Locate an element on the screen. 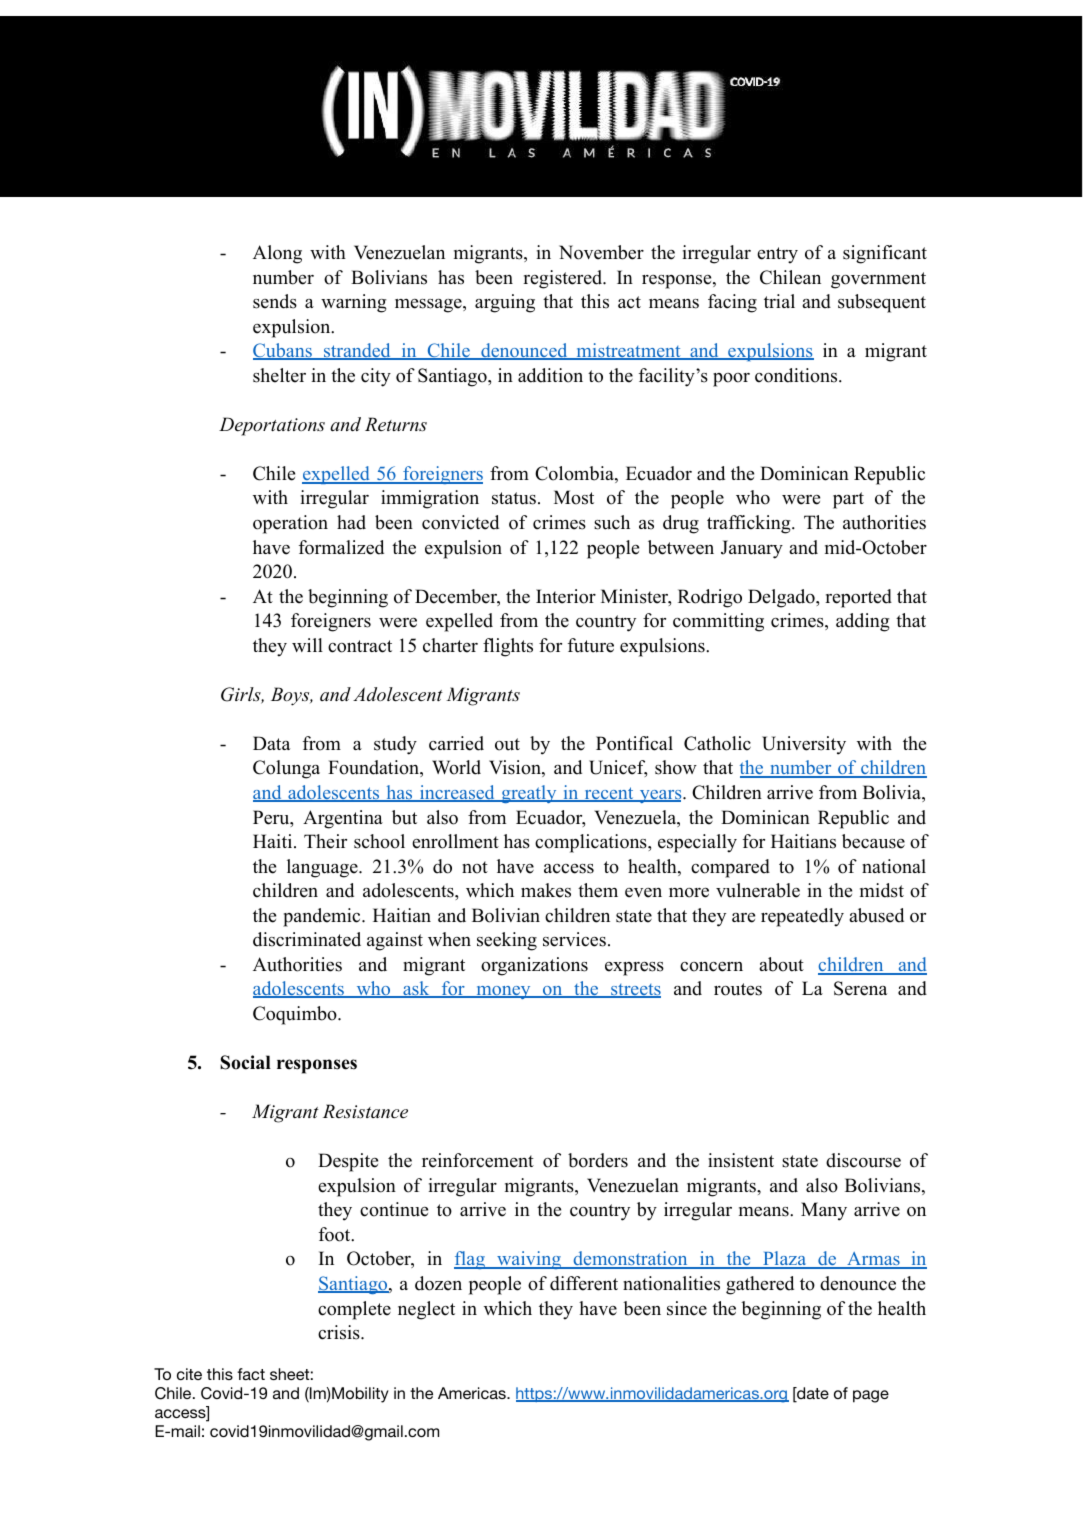  registered is located at coordinates (564, 279).
